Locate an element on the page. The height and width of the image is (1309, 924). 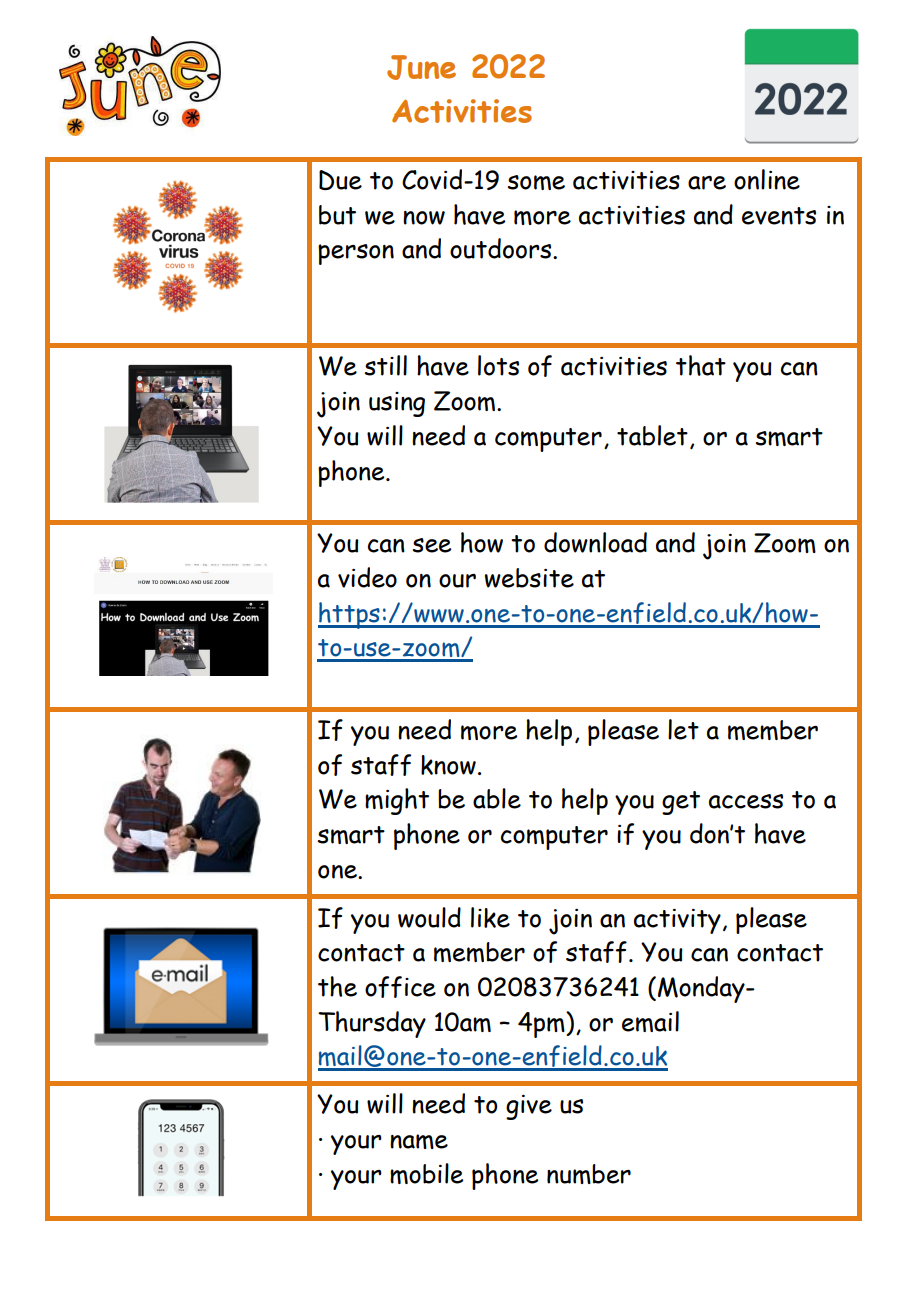
give is located at coordinates (529, 1107).
